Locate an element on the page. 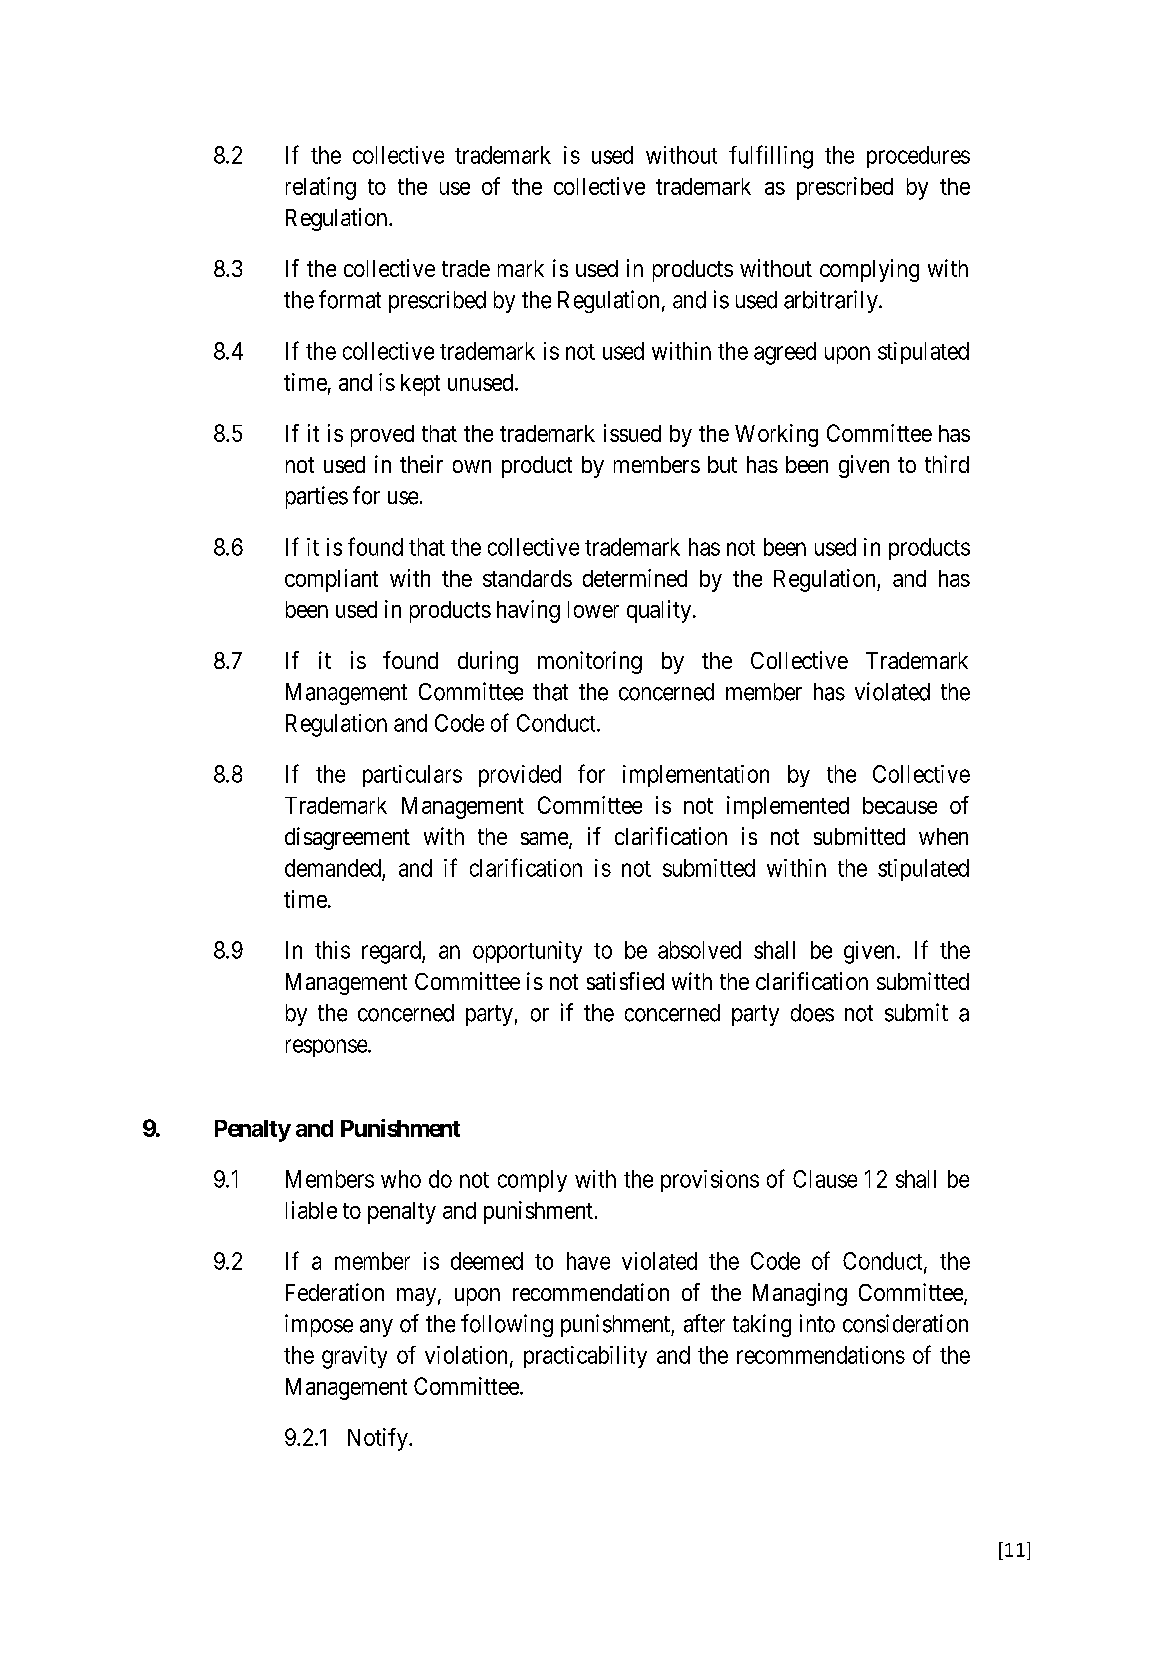 Image resolution: width=1174 pixels, height=1660 pixels. relating is located at coordinates (321, 188).
